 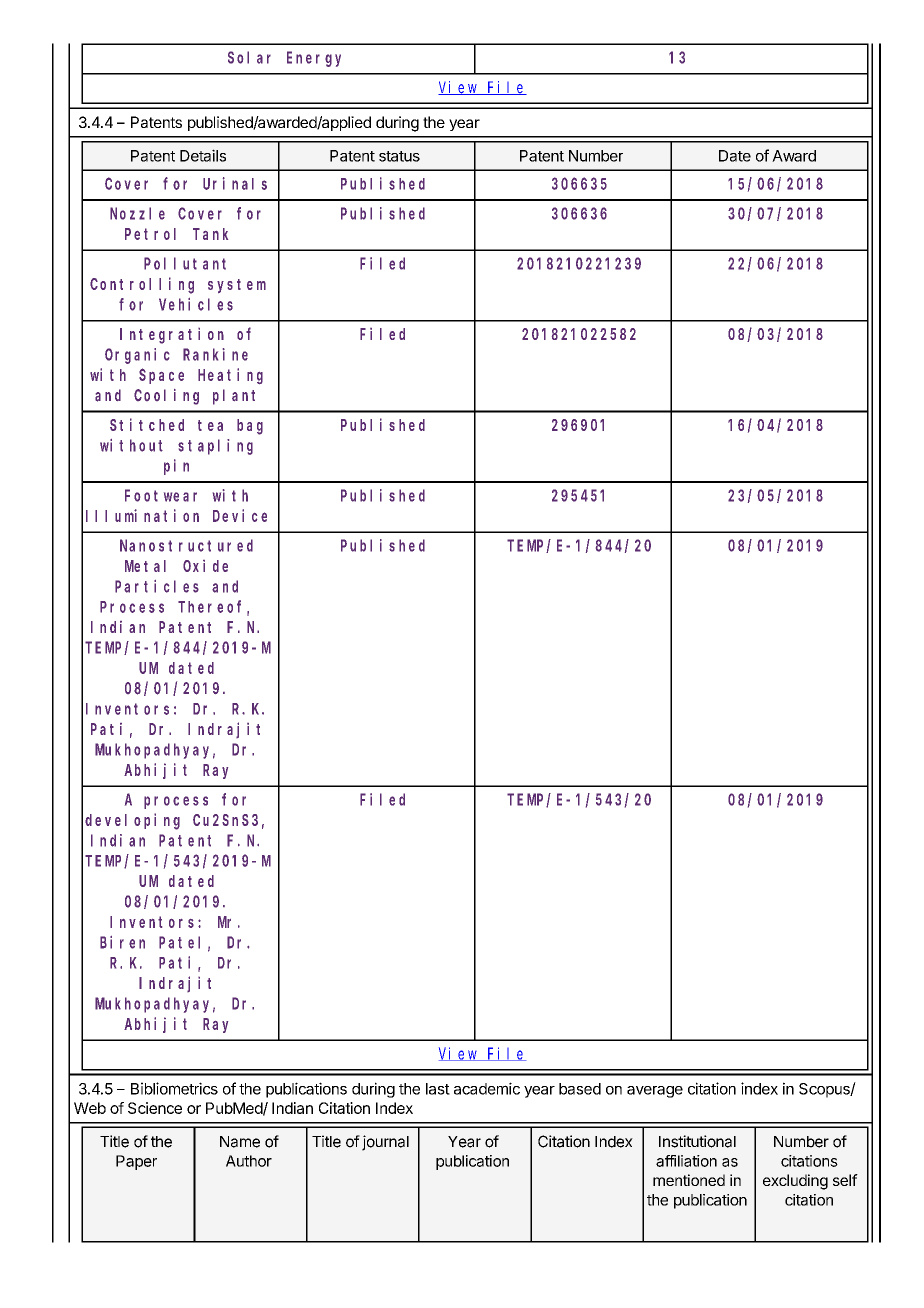 I want to click on Details, so click(x=203, y=155).
